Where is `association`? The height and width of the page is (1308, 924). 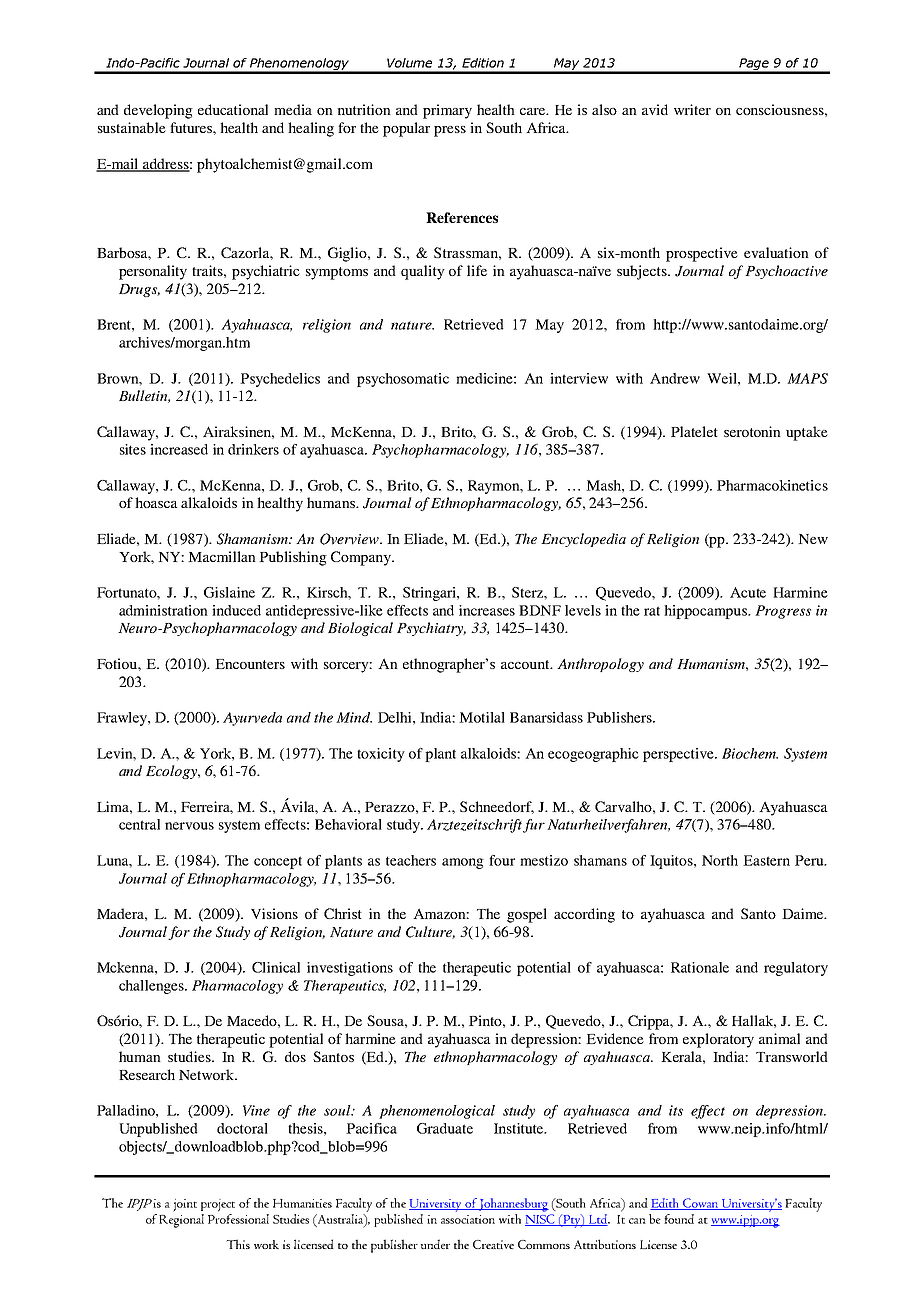 association is located at coordinates (468, 1219).
